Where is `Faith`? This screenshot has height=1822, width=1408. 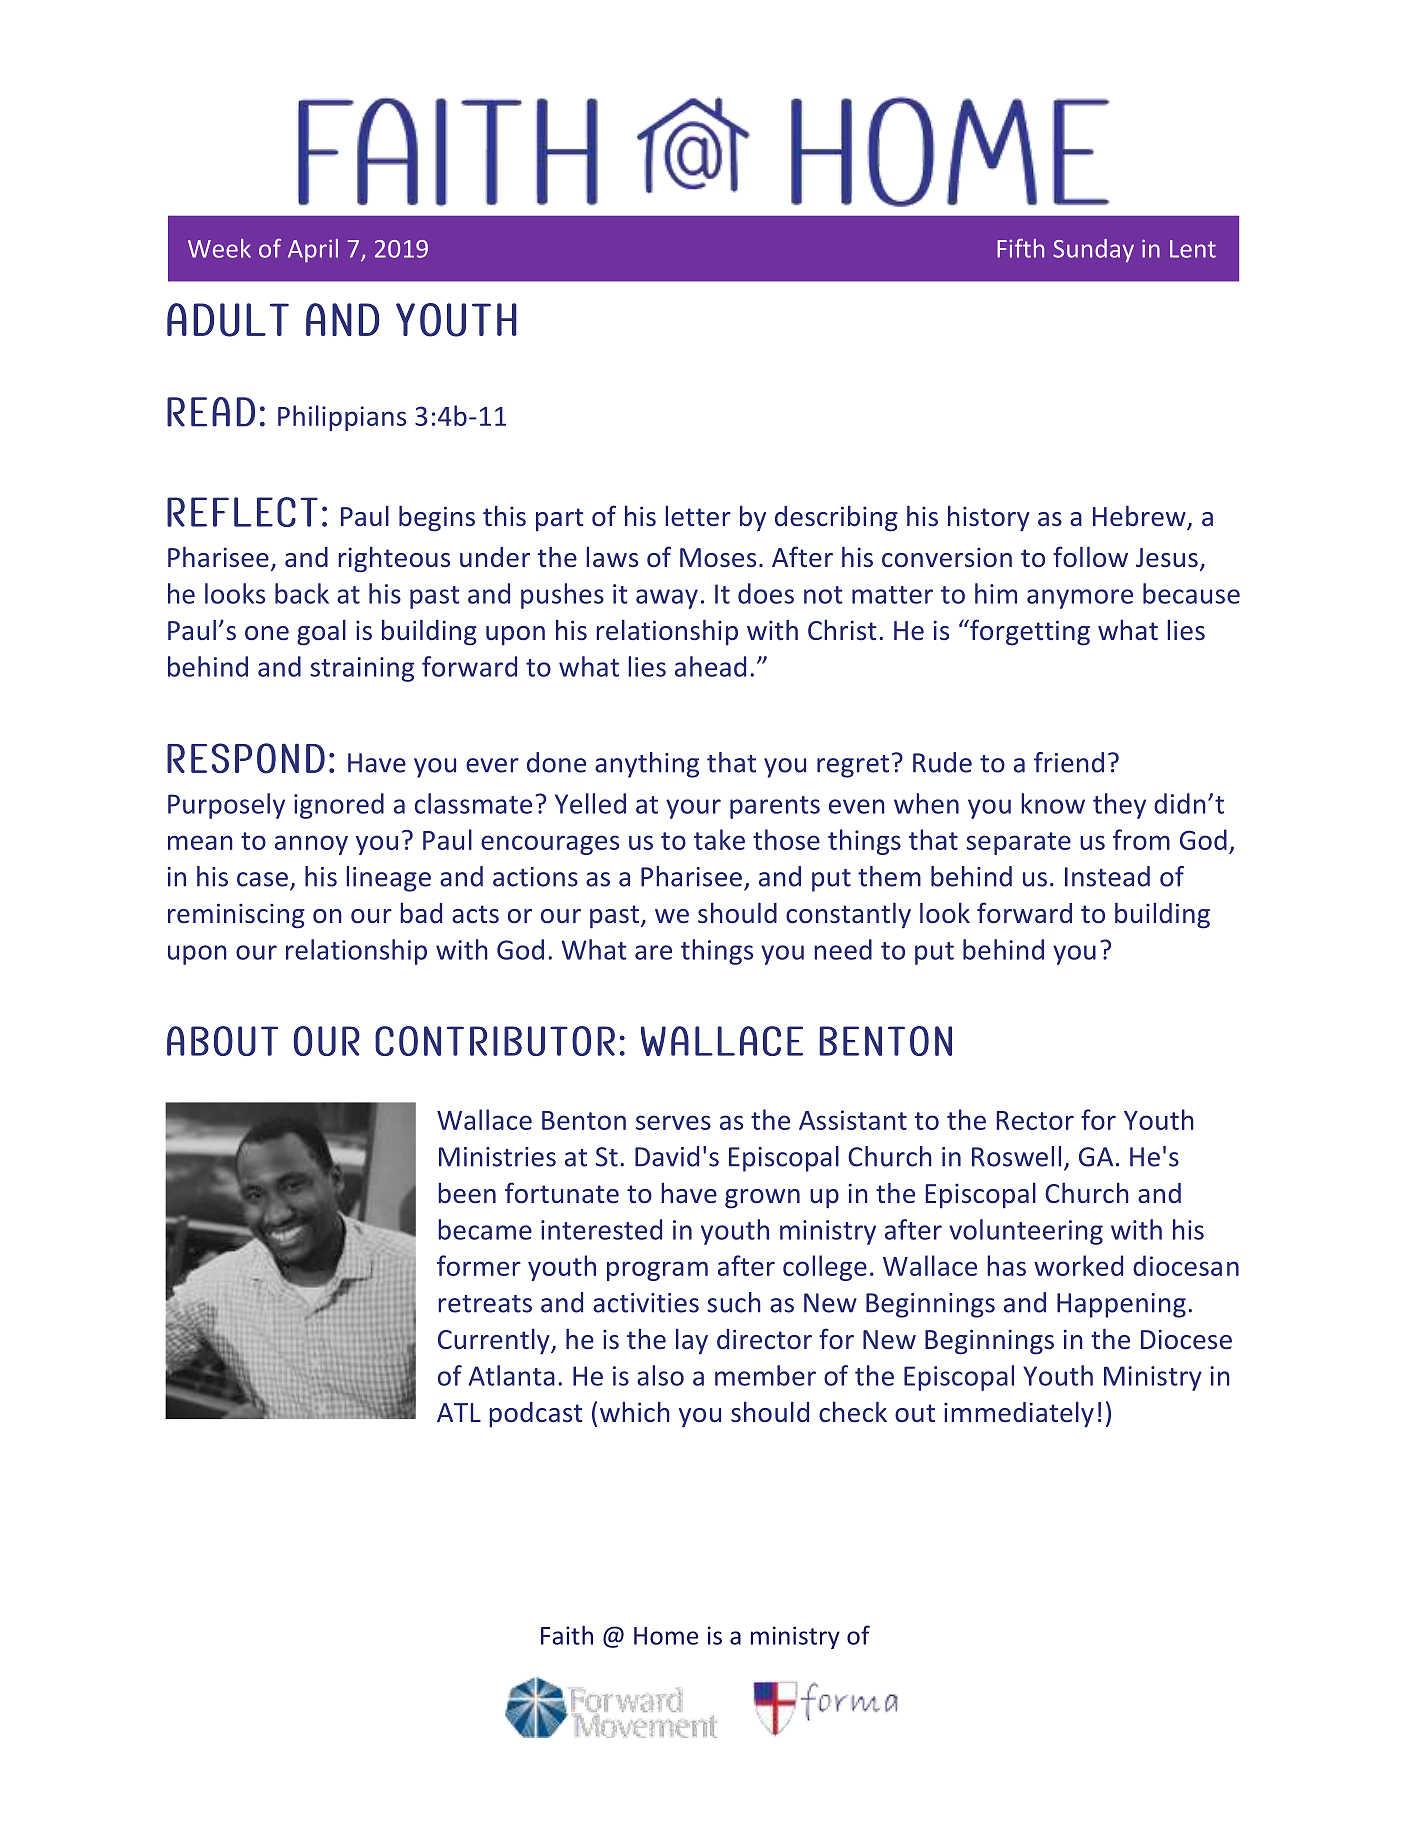 Faith is located at coordinates (567, 1635).
